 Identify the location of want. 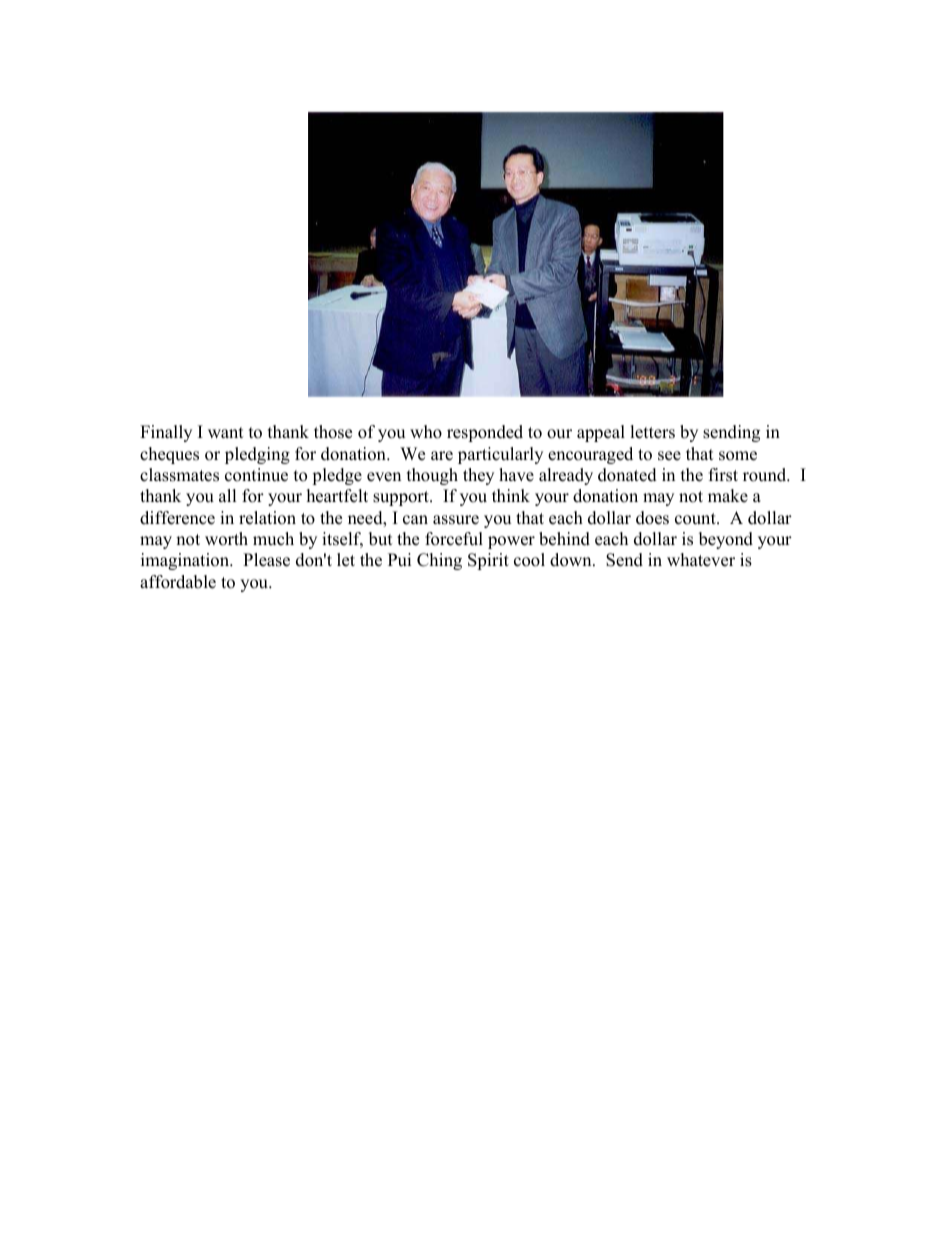
(226, 432).
